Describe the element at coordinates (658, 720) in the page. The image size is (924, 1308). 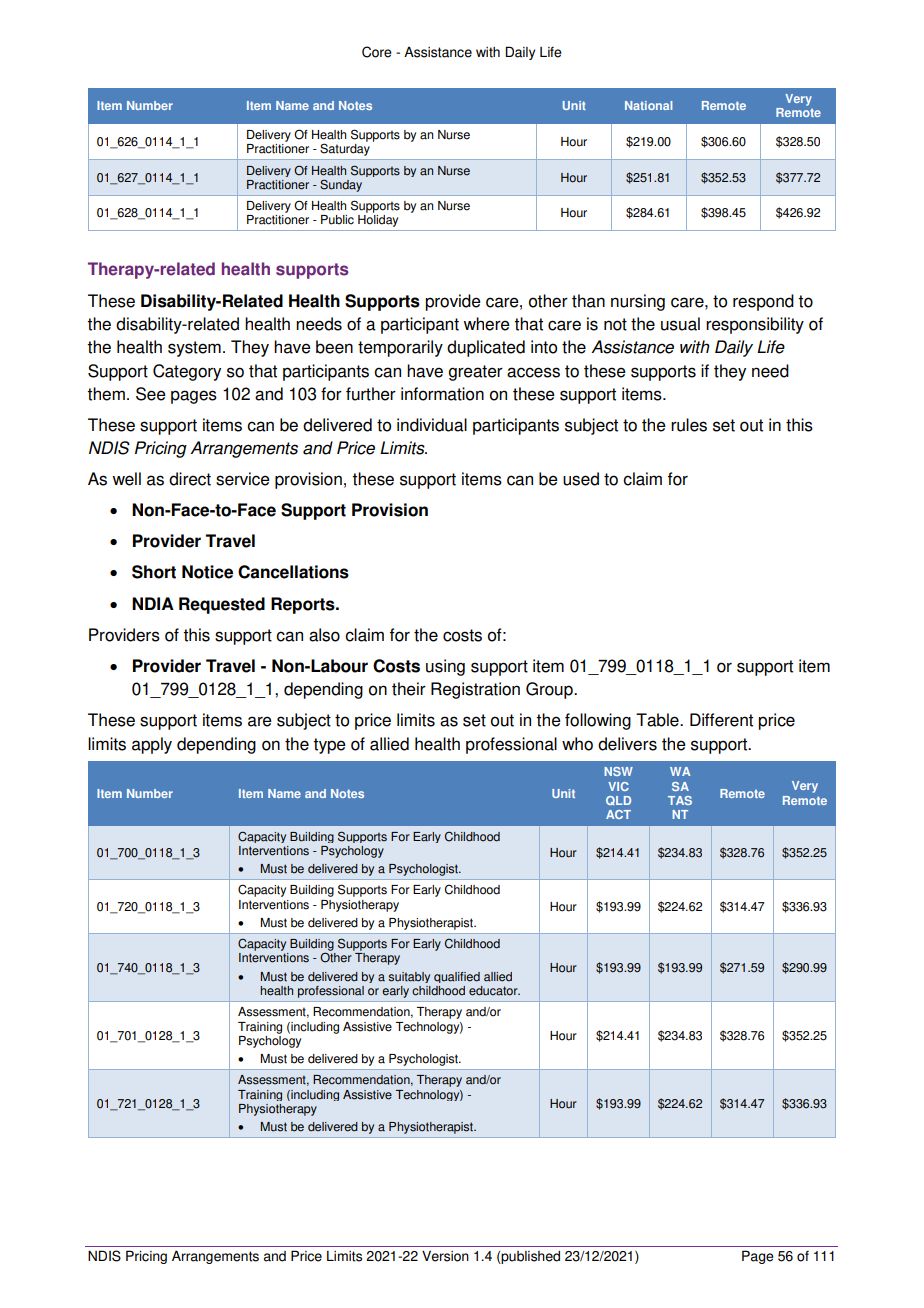
I see `Table` at that location.
